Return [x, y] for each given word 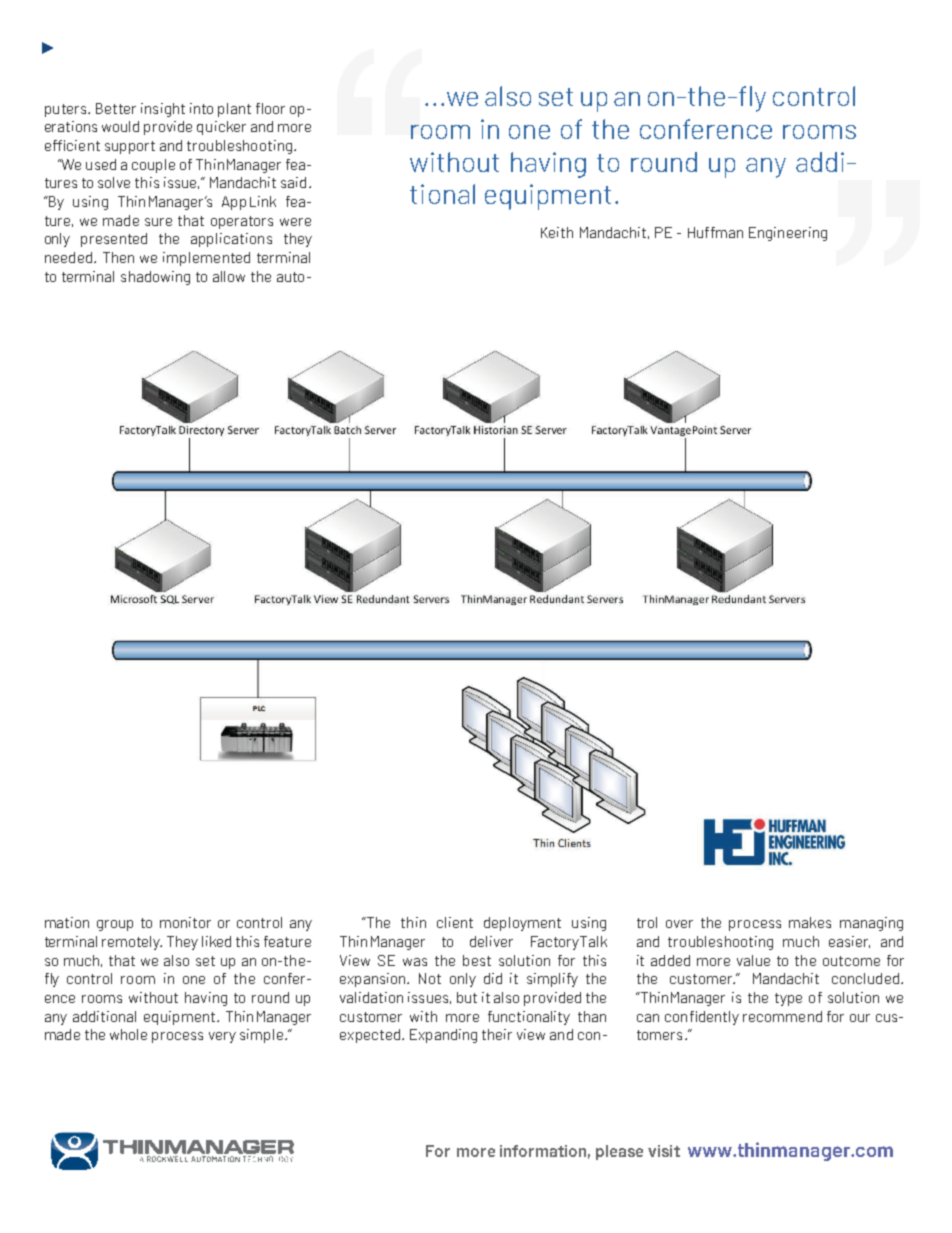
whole [128, 1034]
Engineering [788, 234]
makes [810, 922]
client [455, 922]
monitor [185, 922]
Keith [557, 232]
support [130, 147]
